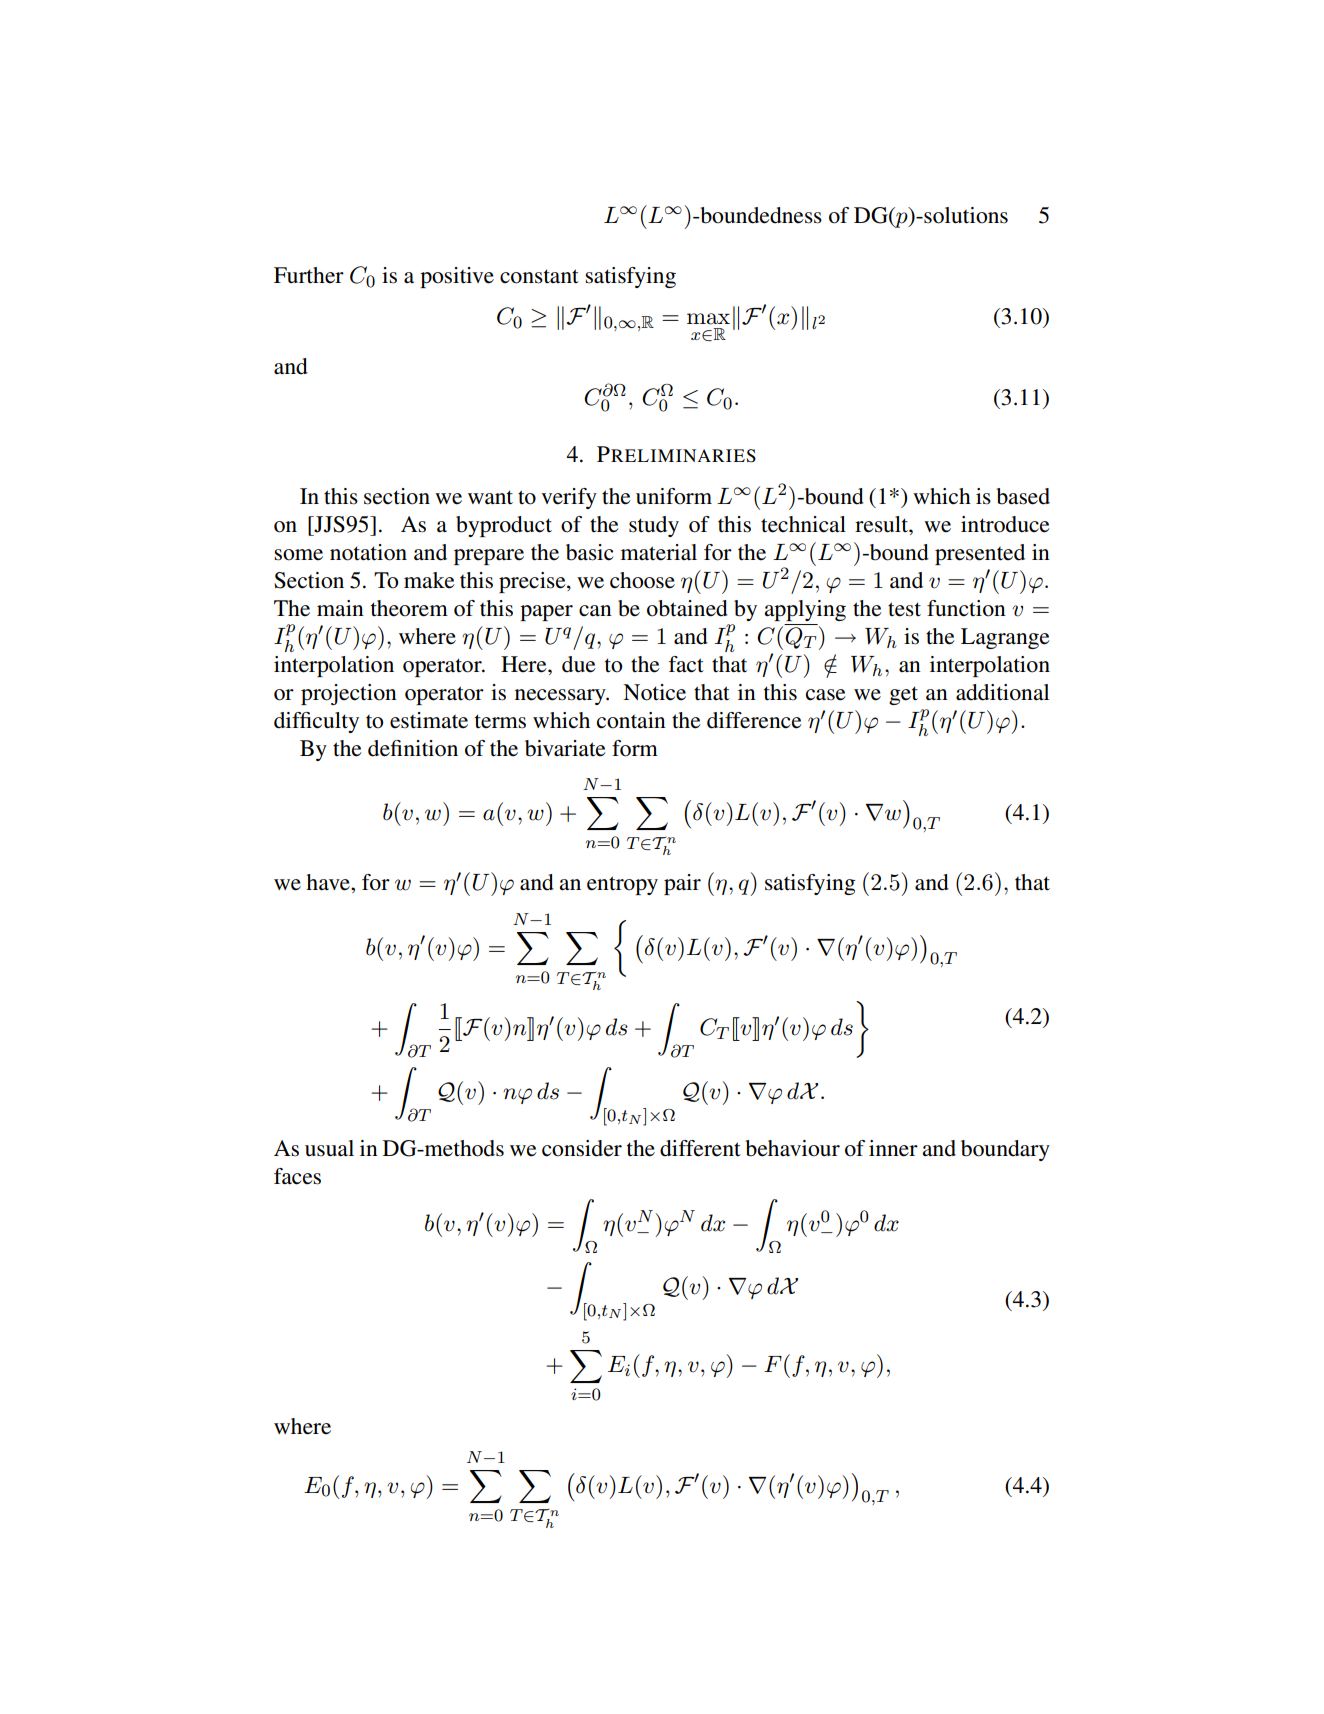 The height and width of the document is (1714, 1324). I want to click on function, so click(966, 608).
